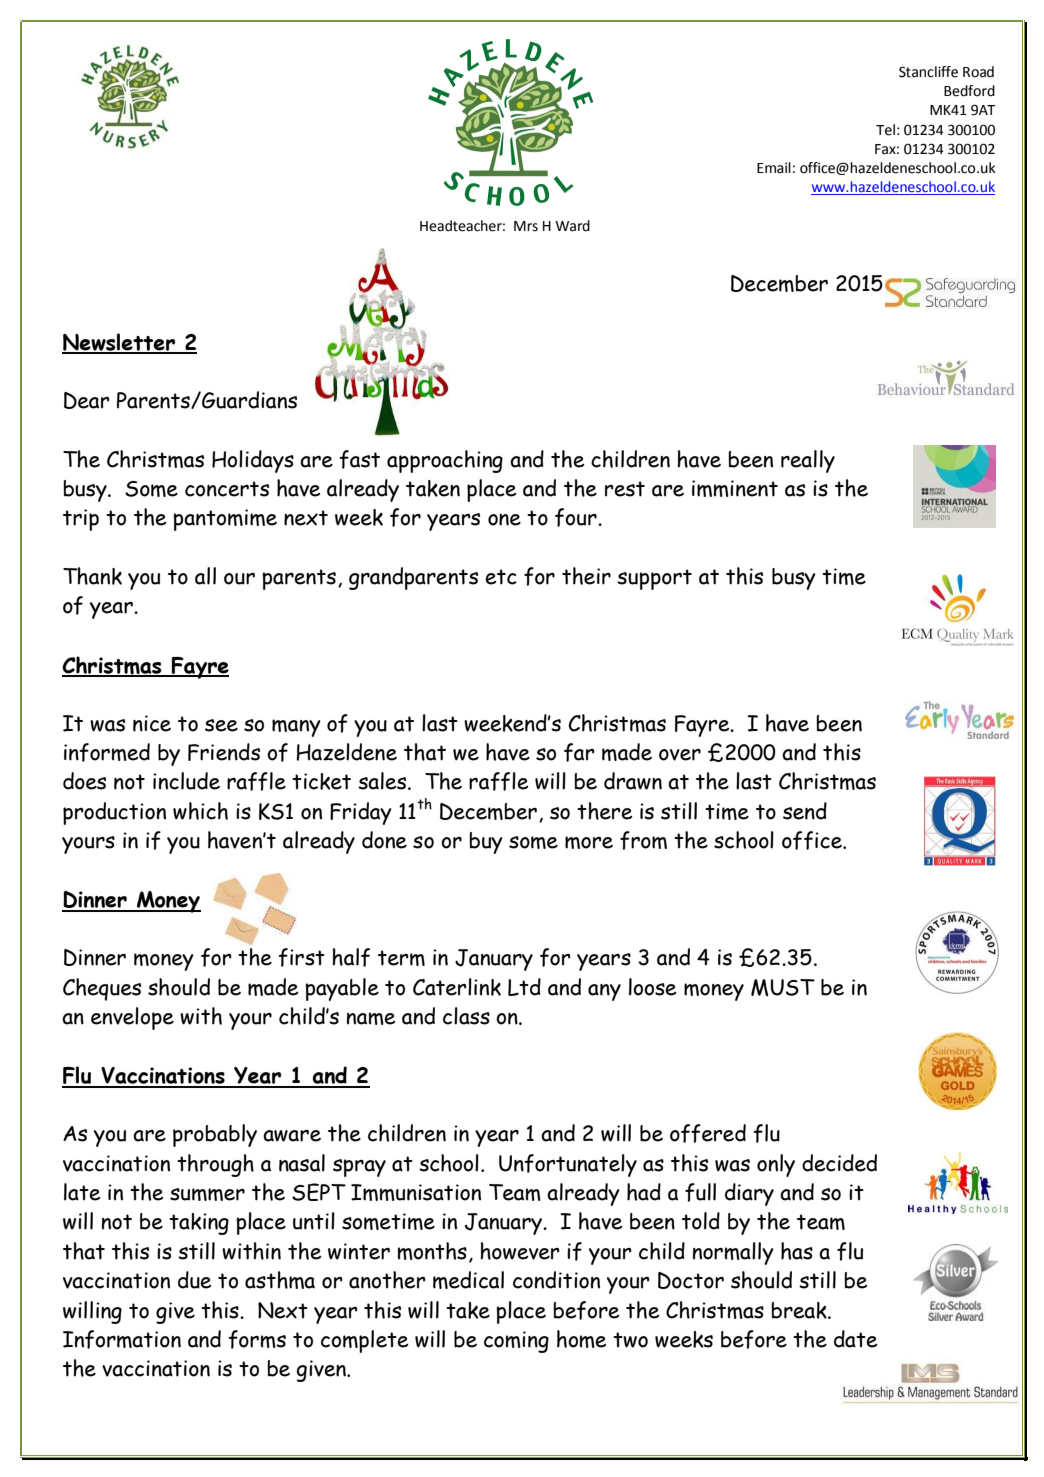 This document has height=1477, width=1044. I want to click on Mrs, so click(526, 226).
